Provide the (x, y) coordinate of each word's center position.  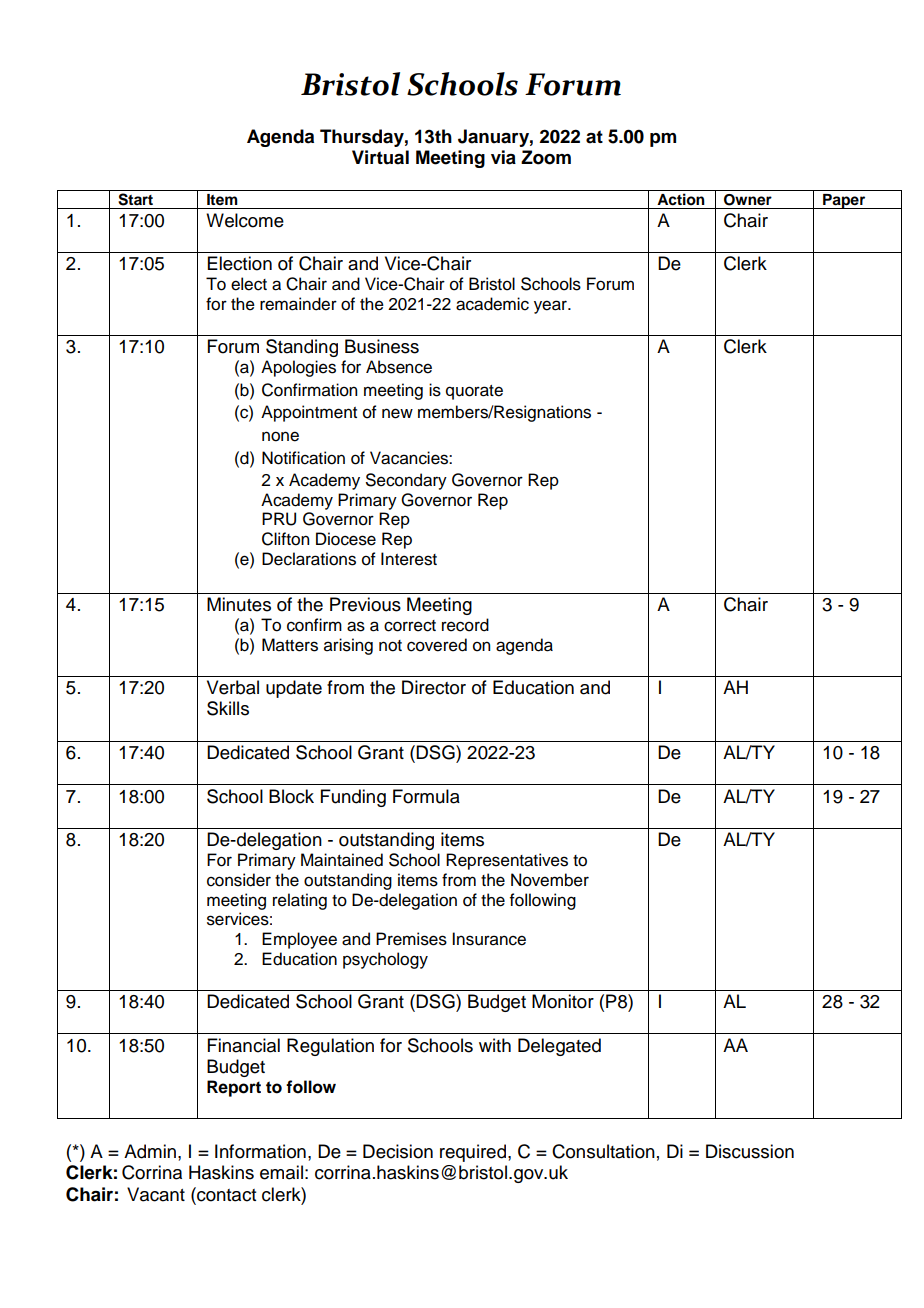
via (503, 157)
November (550, 880)
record (465, 625)
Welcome (245, 220)
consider (239, 880)
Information (260, 1151)
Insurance (489, 939)
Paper (844, 201)
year (551, 307)
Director (434, 687)
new (397, 413)
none (280, 436)
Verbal (233, 687)
